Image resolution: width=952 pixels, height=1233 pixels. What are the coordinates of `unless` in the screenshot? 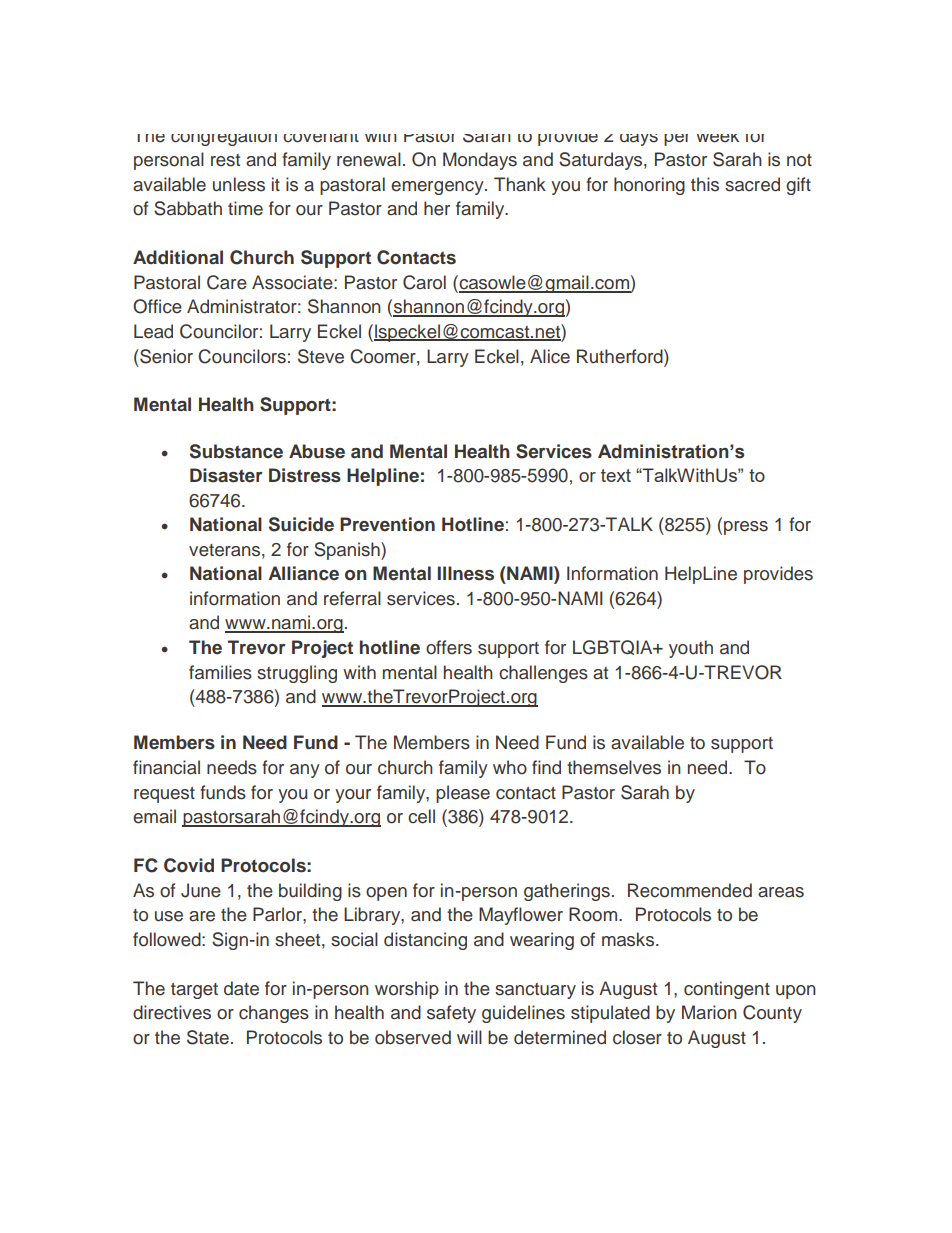 It's located at (239, 184).
